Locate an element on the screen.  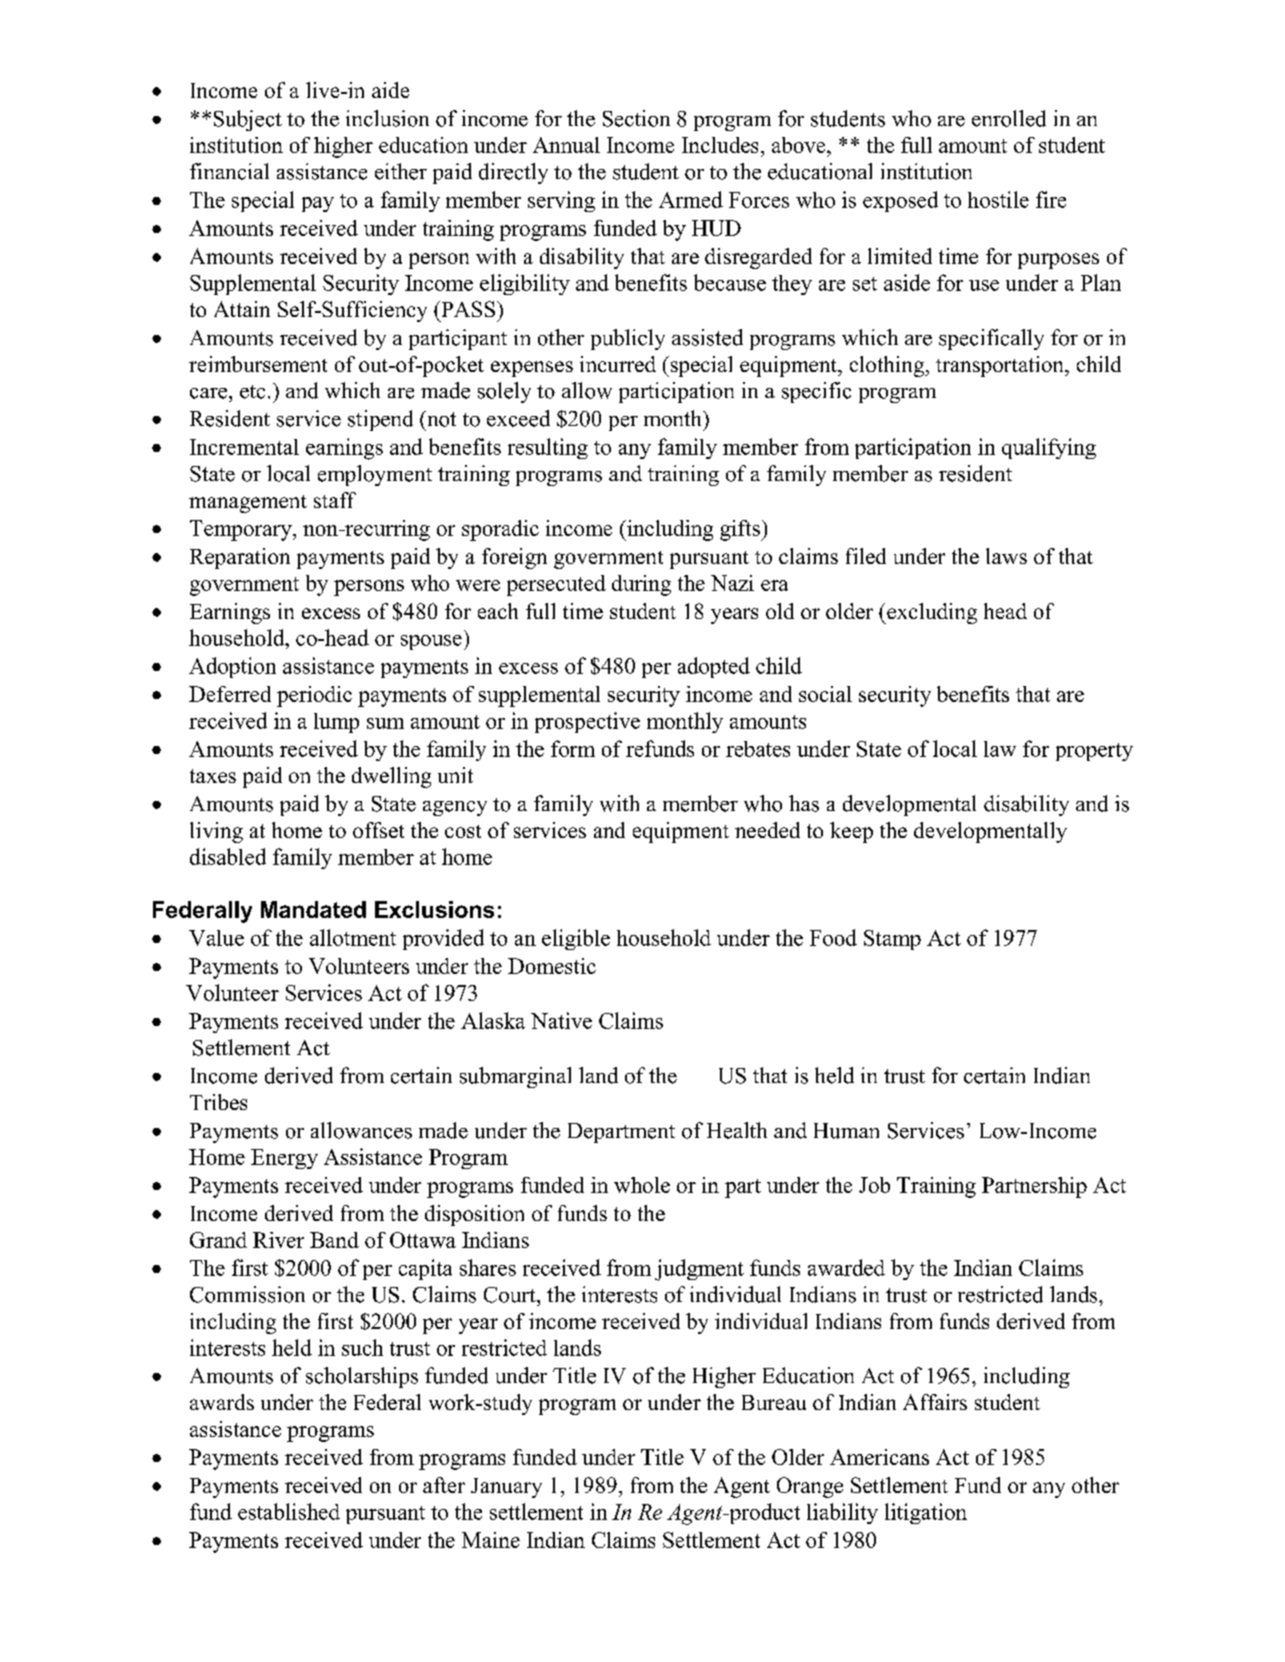
established is located at coordinates (289, 1511).
